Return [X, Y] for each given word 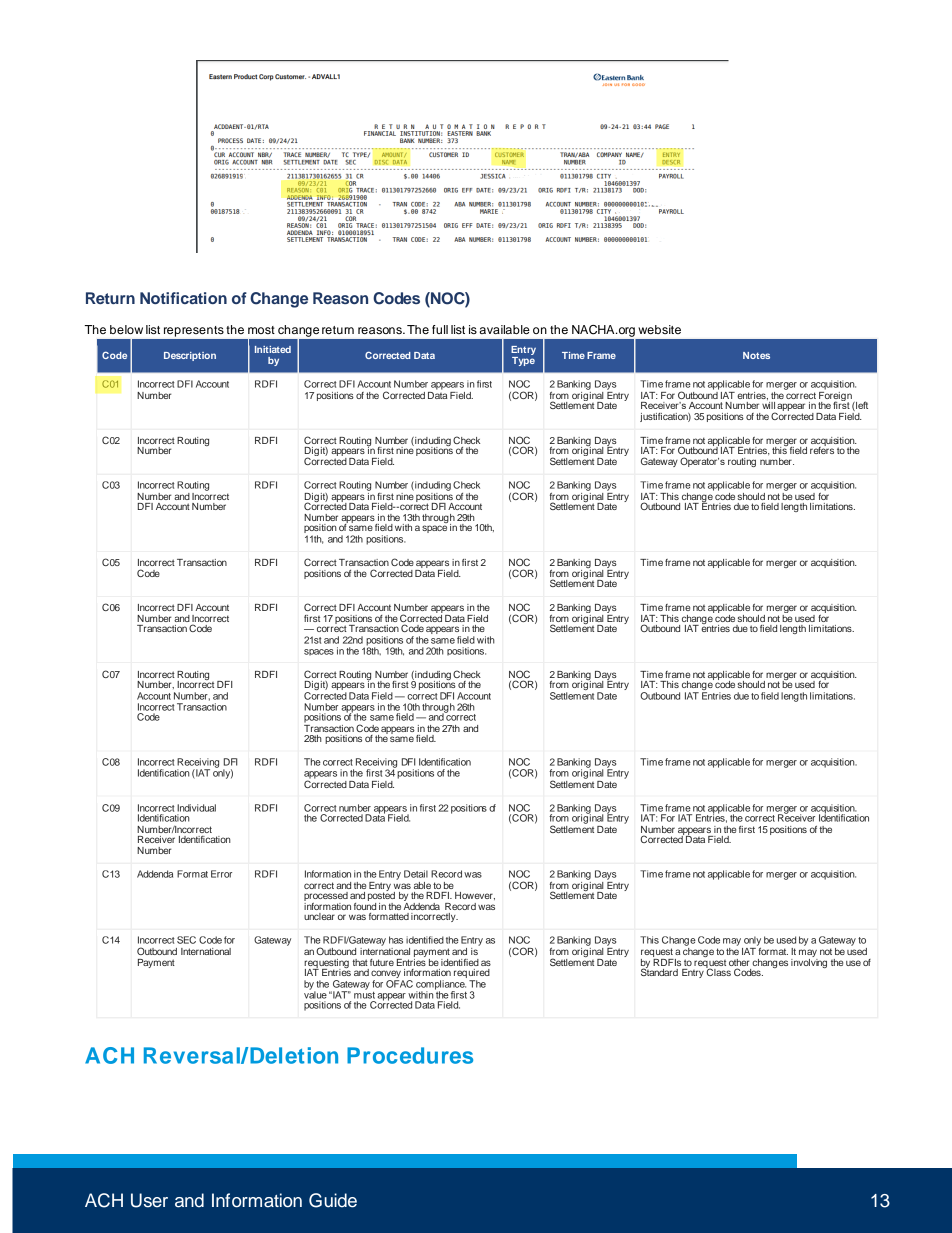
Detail [416, 874]
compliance [441, 986]
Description [190, 356]
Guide [333, 1200]
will [768, 404]
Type [523, 360]
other [739, 964]
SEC [186, 940]
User [149, 1200]
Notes [756, 355]
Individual [196, 808]
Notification [183, 298]
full [440, 329]
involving [809, 963]
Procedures [410, 1055]
